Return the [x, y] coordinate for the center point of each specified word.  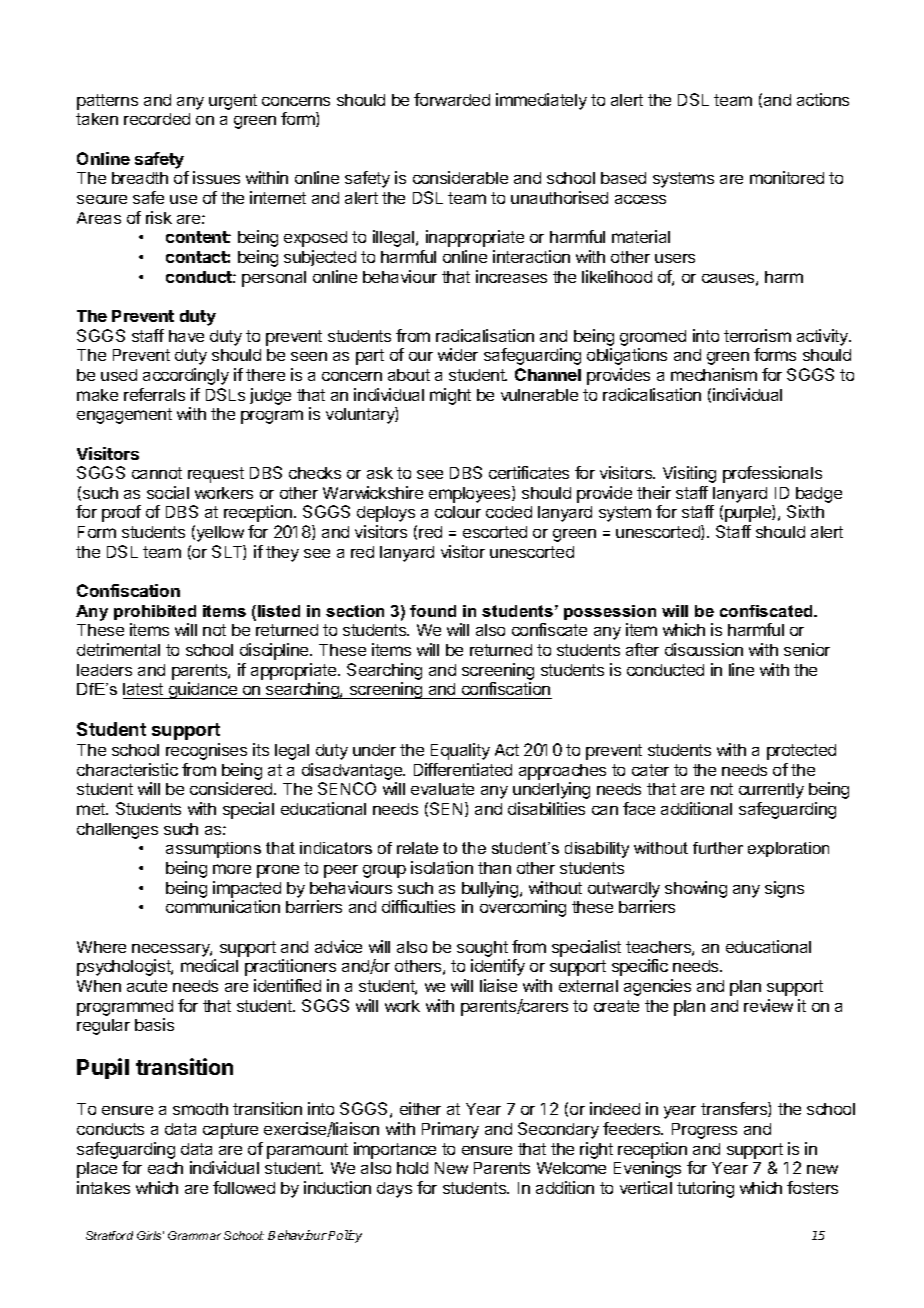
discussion [704, 649]
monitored [787, 177]
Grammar [194, 1235]
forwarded [452, 99]
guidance [202, 690]
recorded [157, 119]
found [433, 611]
